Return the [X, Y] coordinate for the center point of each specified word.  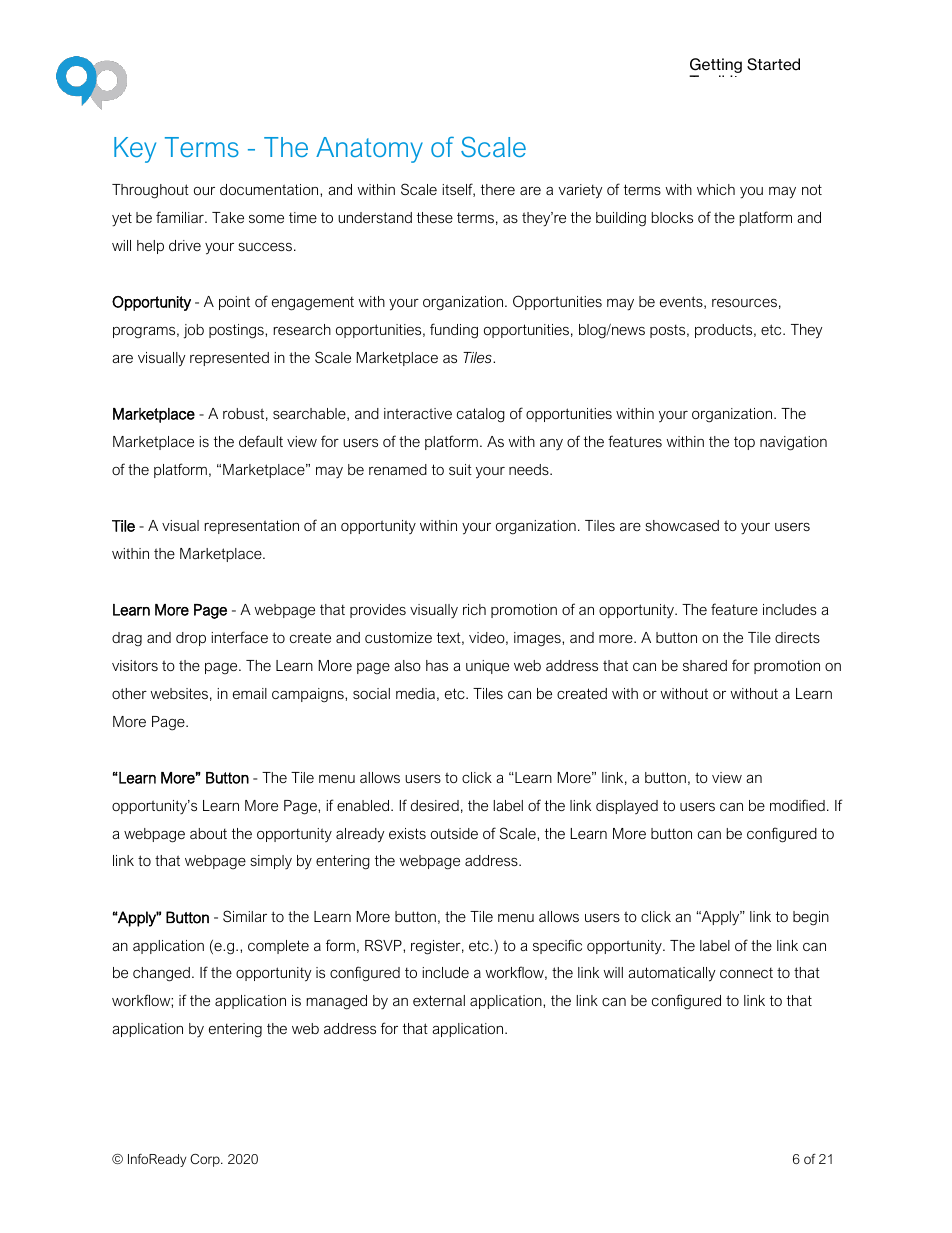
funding [454, 331]
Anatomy [369, 150]
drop [191, 639]
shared [705, 665]
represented [229, 359]
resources [744, 303]
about [208, 833]
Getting [716, 67]
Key [135, 150]
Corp [206, 1160]
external [439, 1000]
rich [474, 609]
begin [811, 918]
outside [454, 833]
